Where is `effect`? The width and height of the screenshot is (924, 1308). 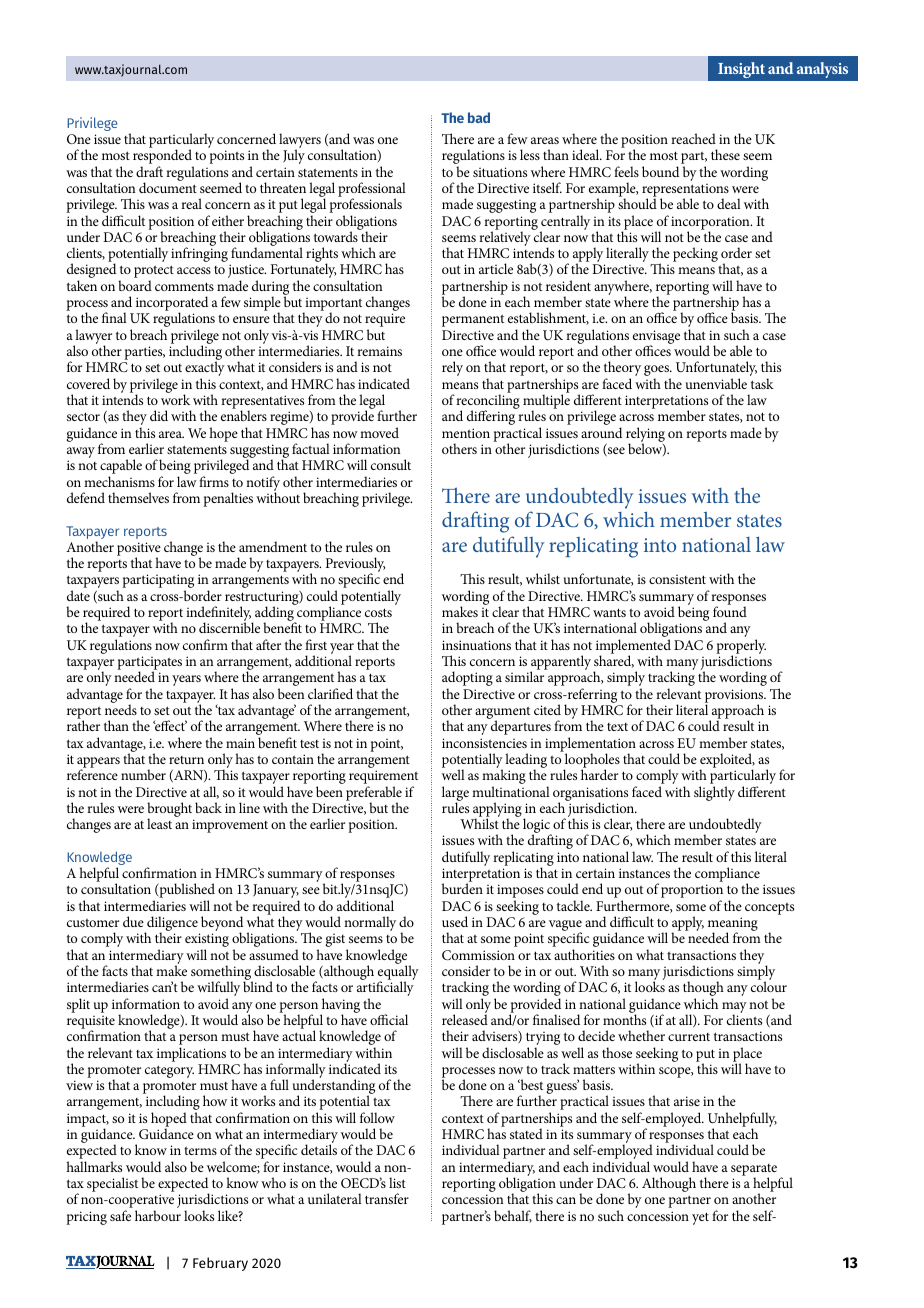
effect is located at coordinates (170, 725).
